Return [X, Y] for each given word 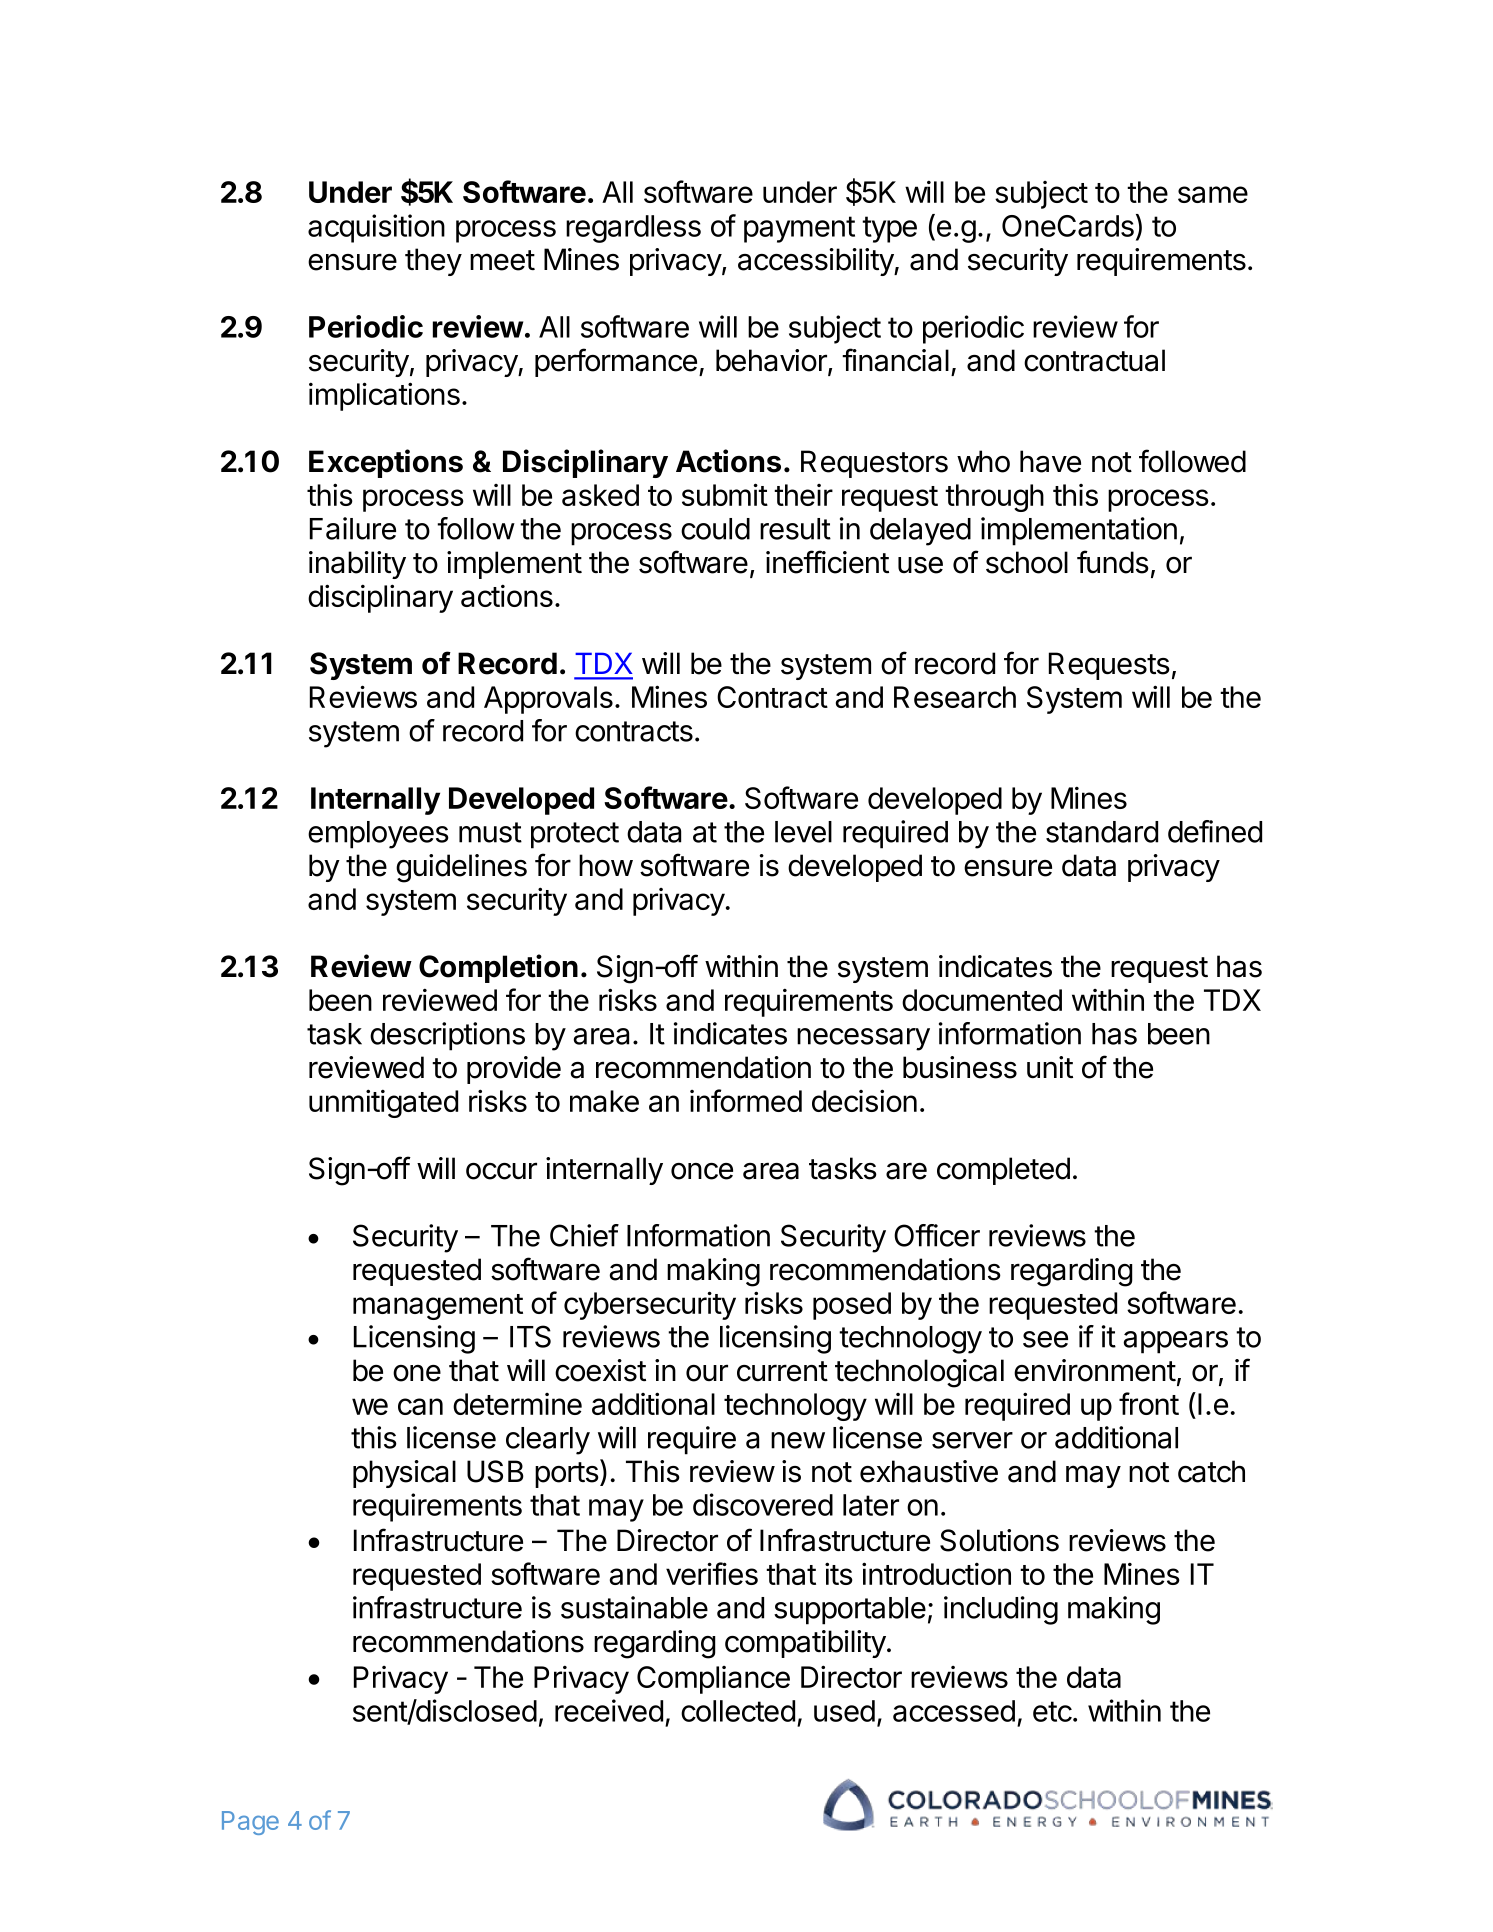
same [1213, 194]
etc [1052, 1711]
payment [799, 229]
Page [250, 1823]
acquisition [376, 228]
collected [738, 1711]
